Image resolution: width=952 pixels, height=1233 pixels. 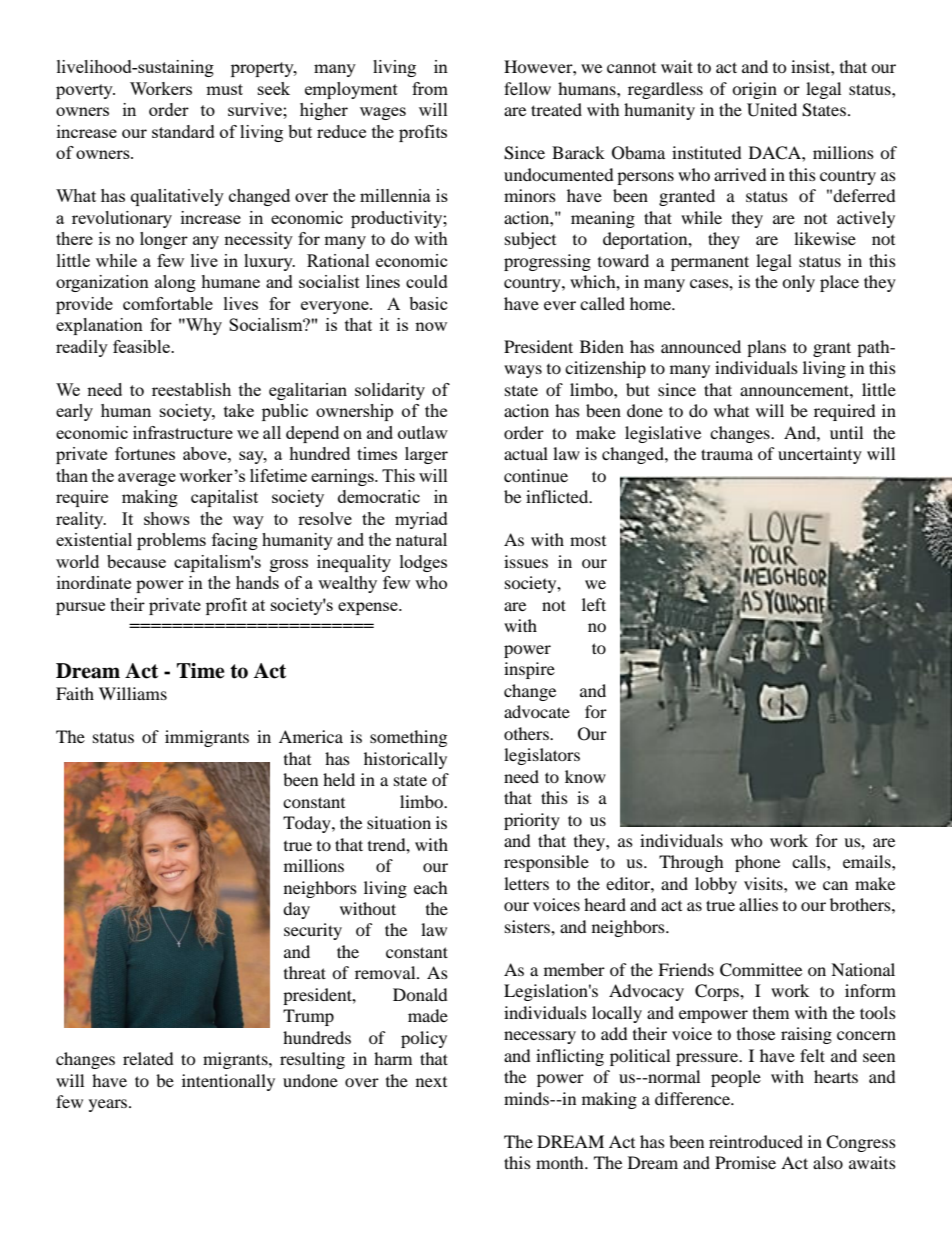 What do you see at coordinates (772, 110) in the screenshot?
I see `United` at bounding box center [772, 110].
